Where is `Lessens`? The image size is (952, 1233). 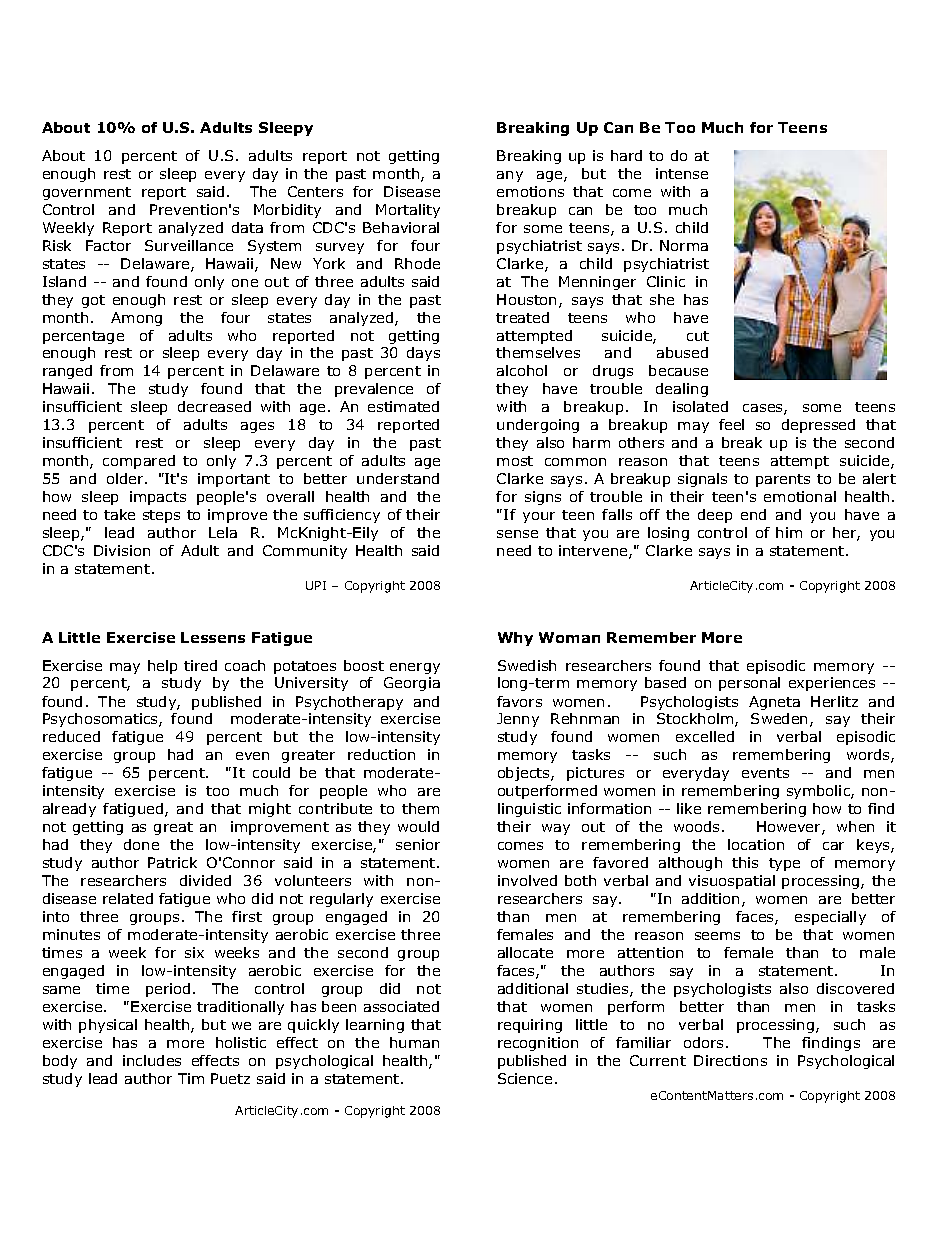 Lessens is located at coordinates (213, 637).
